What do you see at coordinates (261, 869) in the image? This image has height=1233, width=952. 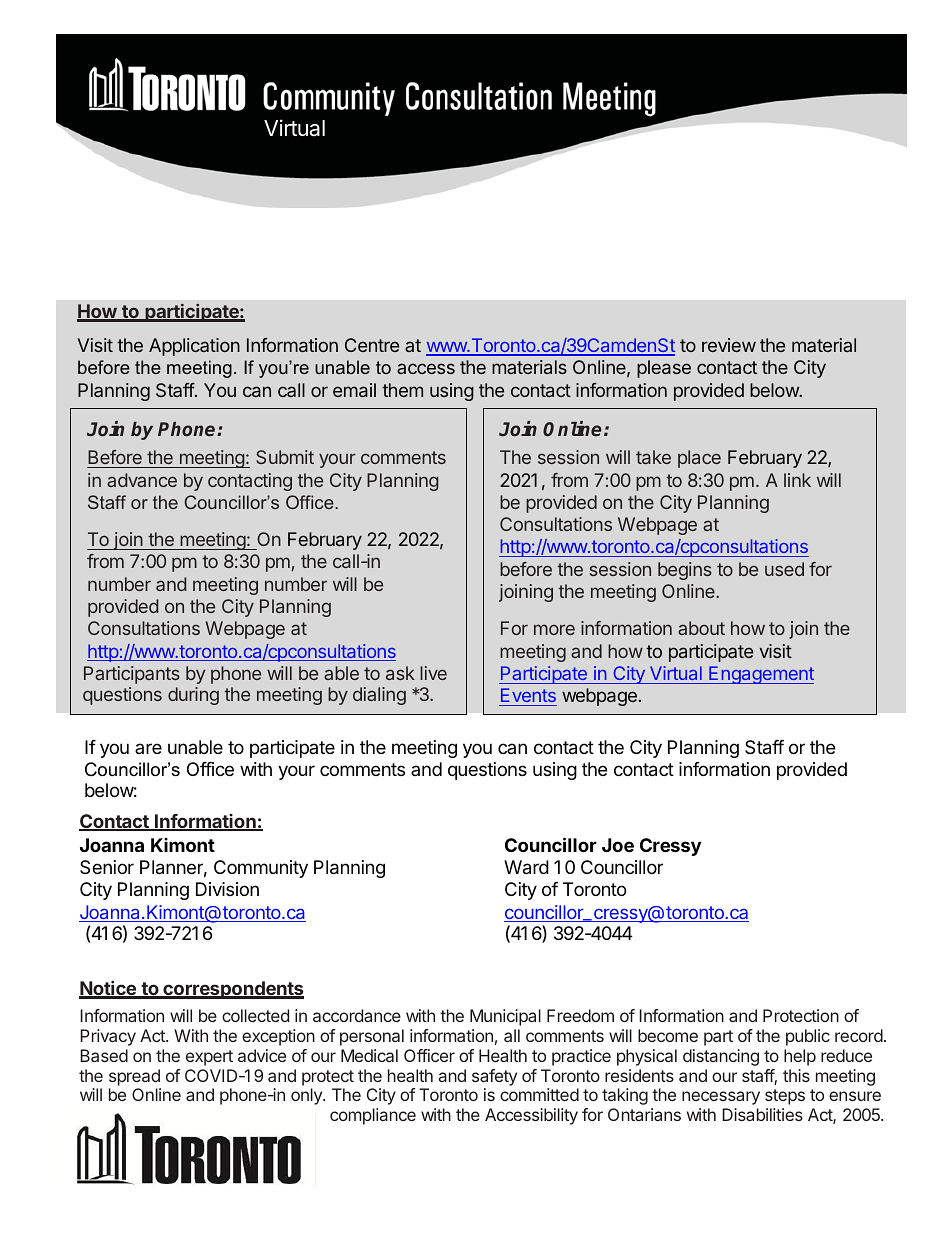 I see `Community` at bounding box center [261, 869].
